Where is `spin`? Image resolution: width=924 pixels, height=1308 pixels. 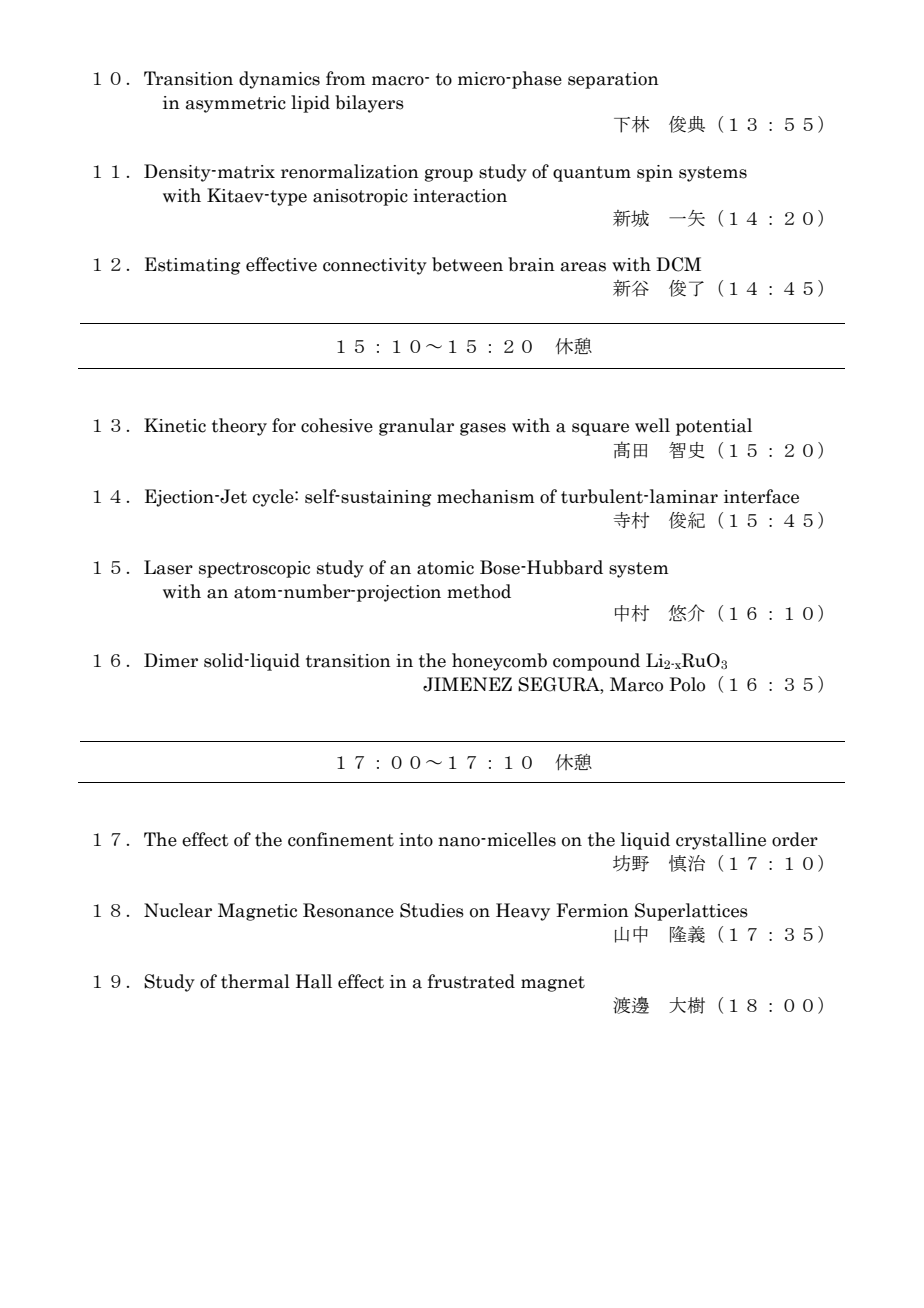 spin is located at coordinates (655, 173).
